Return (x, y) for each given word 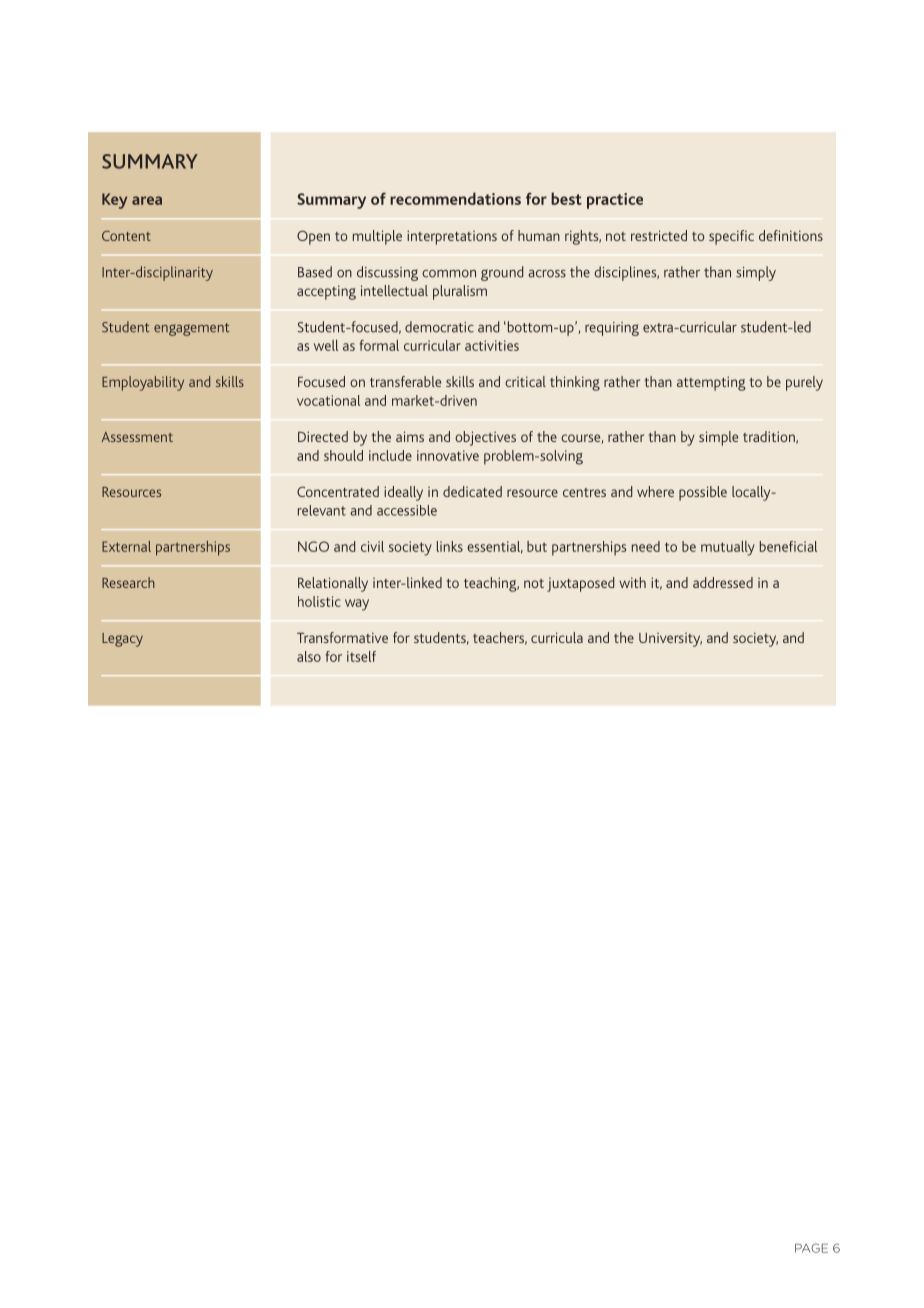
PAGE (811, 1248)
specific (731, 237)
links (450, 546)
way (357, 605)
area (147, 200)
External (126, 546)
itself (361, 656)
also (309, 656)
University (670, 640)
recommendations (455, 198)
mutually (728, 548)
